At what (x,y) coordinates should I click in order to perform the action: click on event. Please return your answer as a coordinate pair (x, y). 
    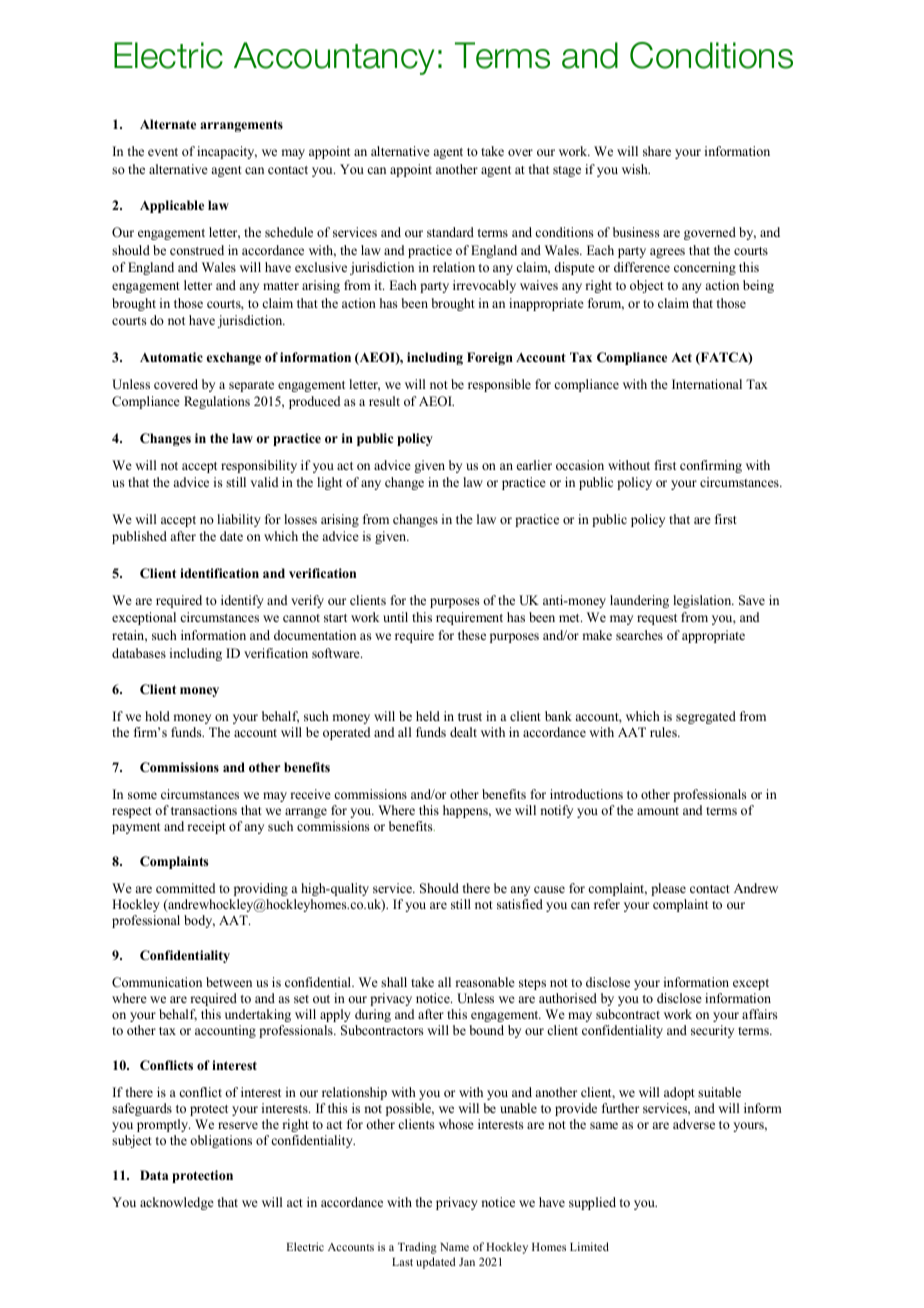
    Looking at the image, I should click on (163, 152).
